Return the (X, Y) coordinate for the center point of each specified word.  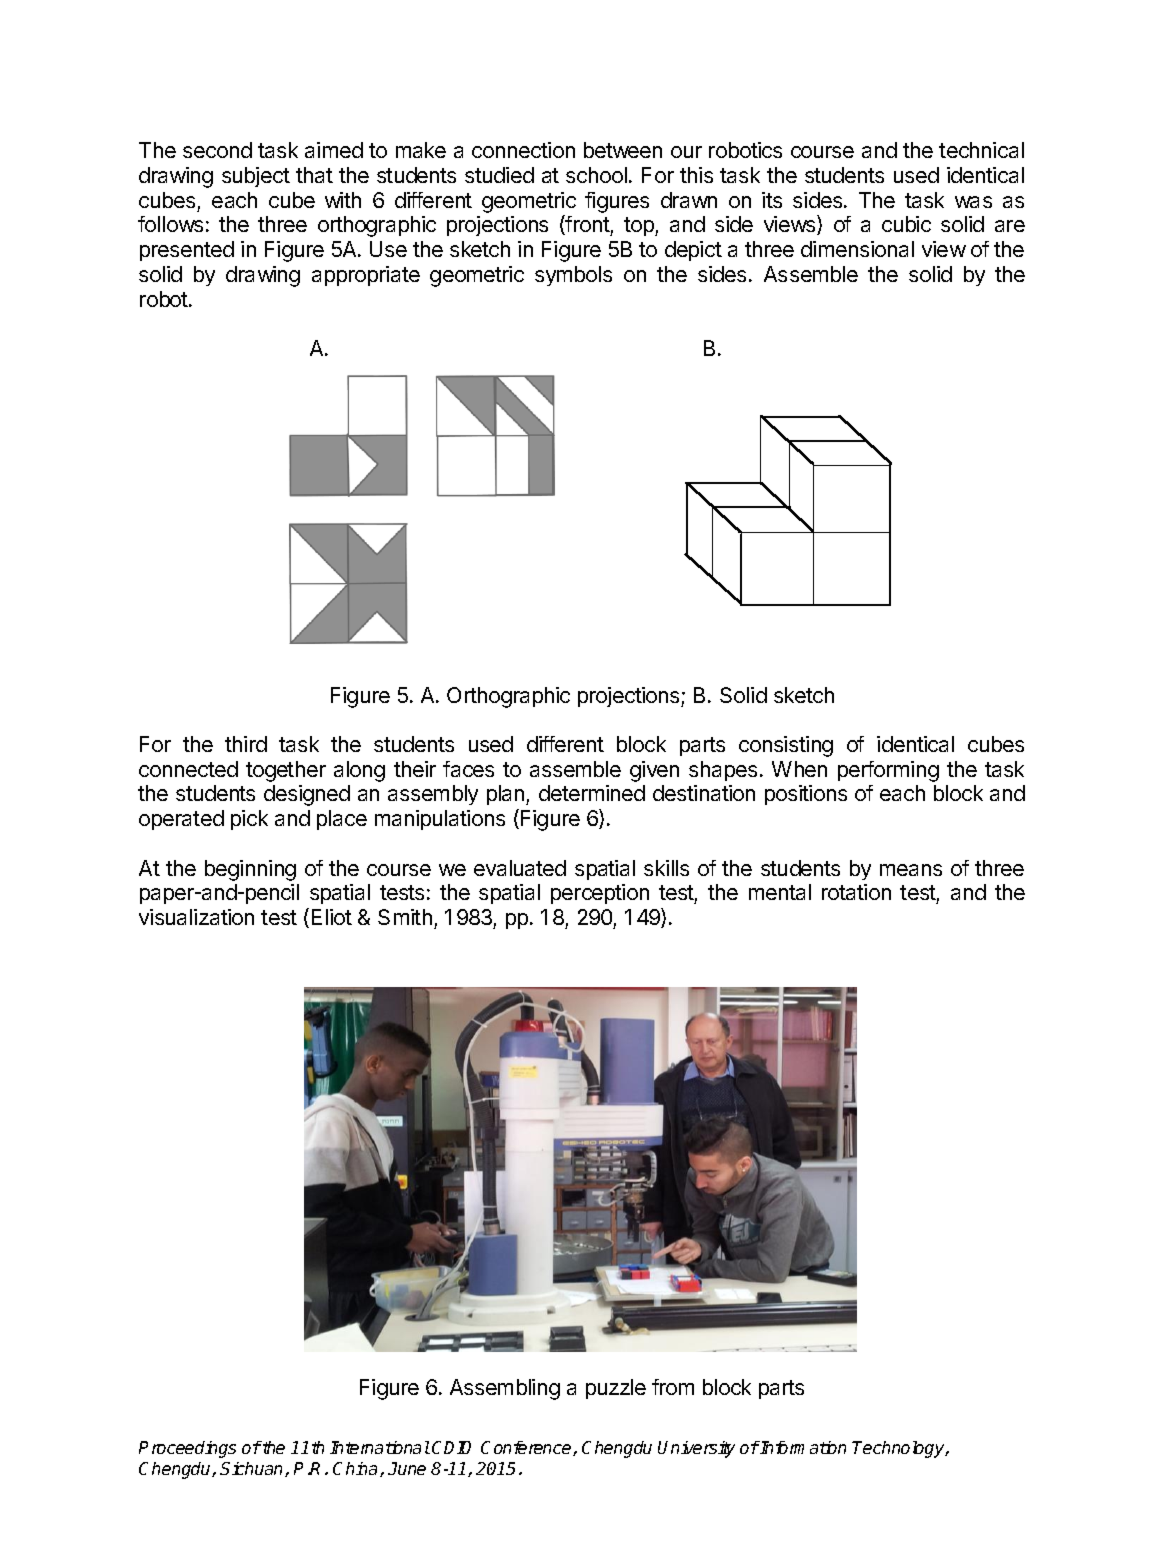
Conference (527, 1448)
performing (888, 771)
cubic (906, 224)
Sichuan (253, 1469)
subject (256, 177)
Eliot (332, 917)
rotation (856, 892)
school (596, 175)
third (246, 744)
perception (600, 894)
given (654, 771)
